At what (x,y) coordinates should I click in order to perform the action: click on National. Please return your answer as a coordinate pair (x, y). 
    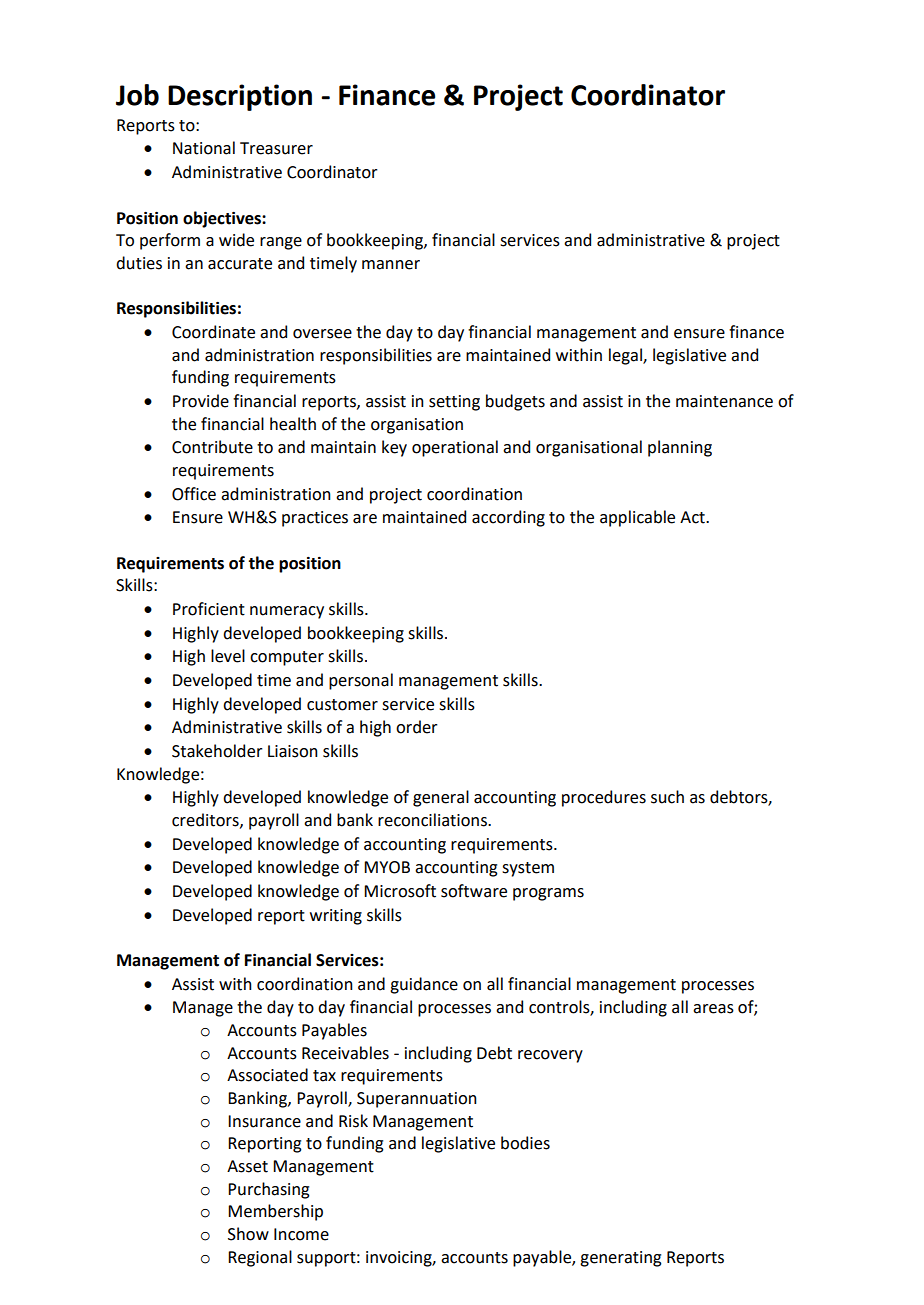
    Looking at the image, I should click on (204, 148).
